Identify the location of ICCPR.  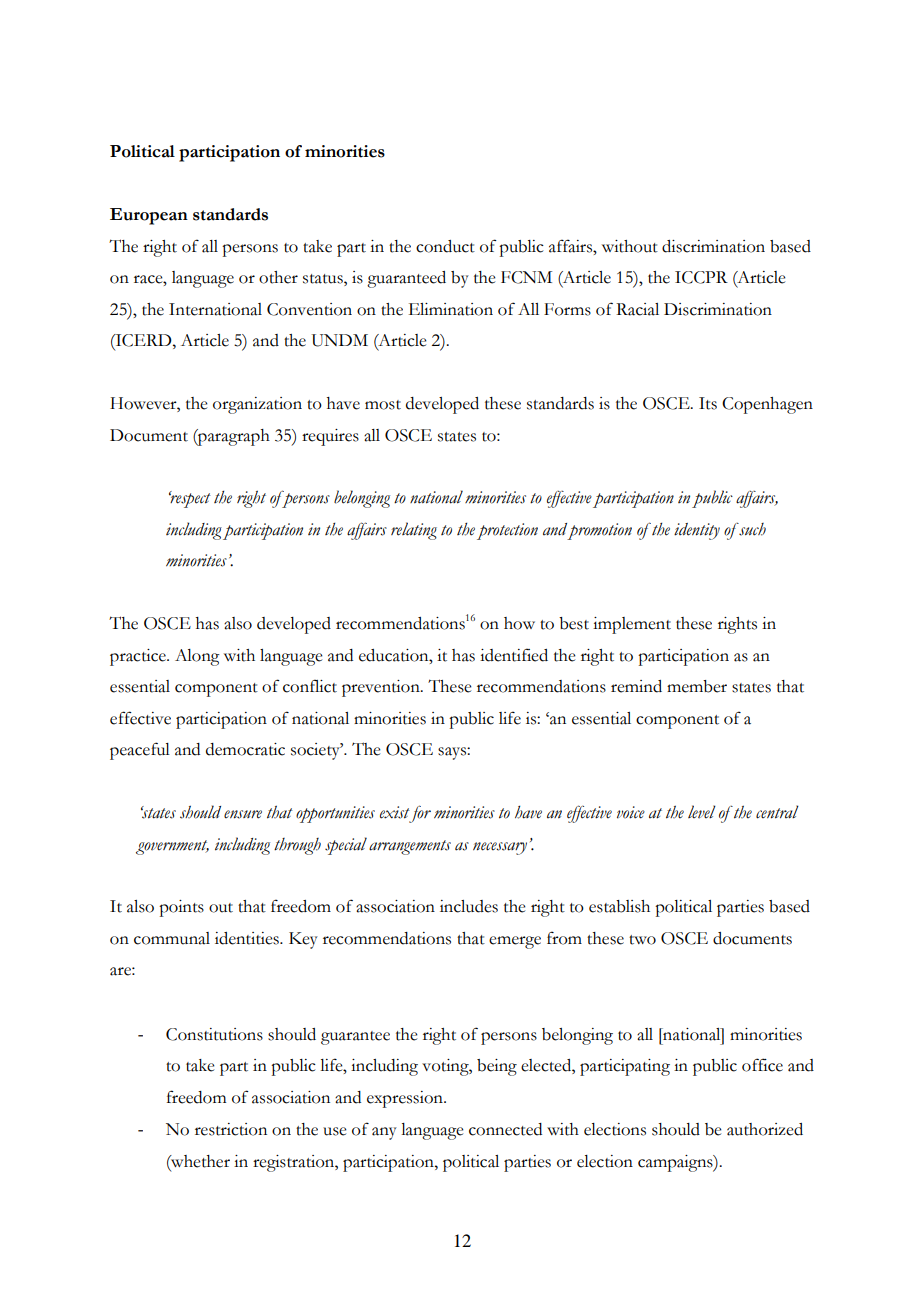
(701, 277).
